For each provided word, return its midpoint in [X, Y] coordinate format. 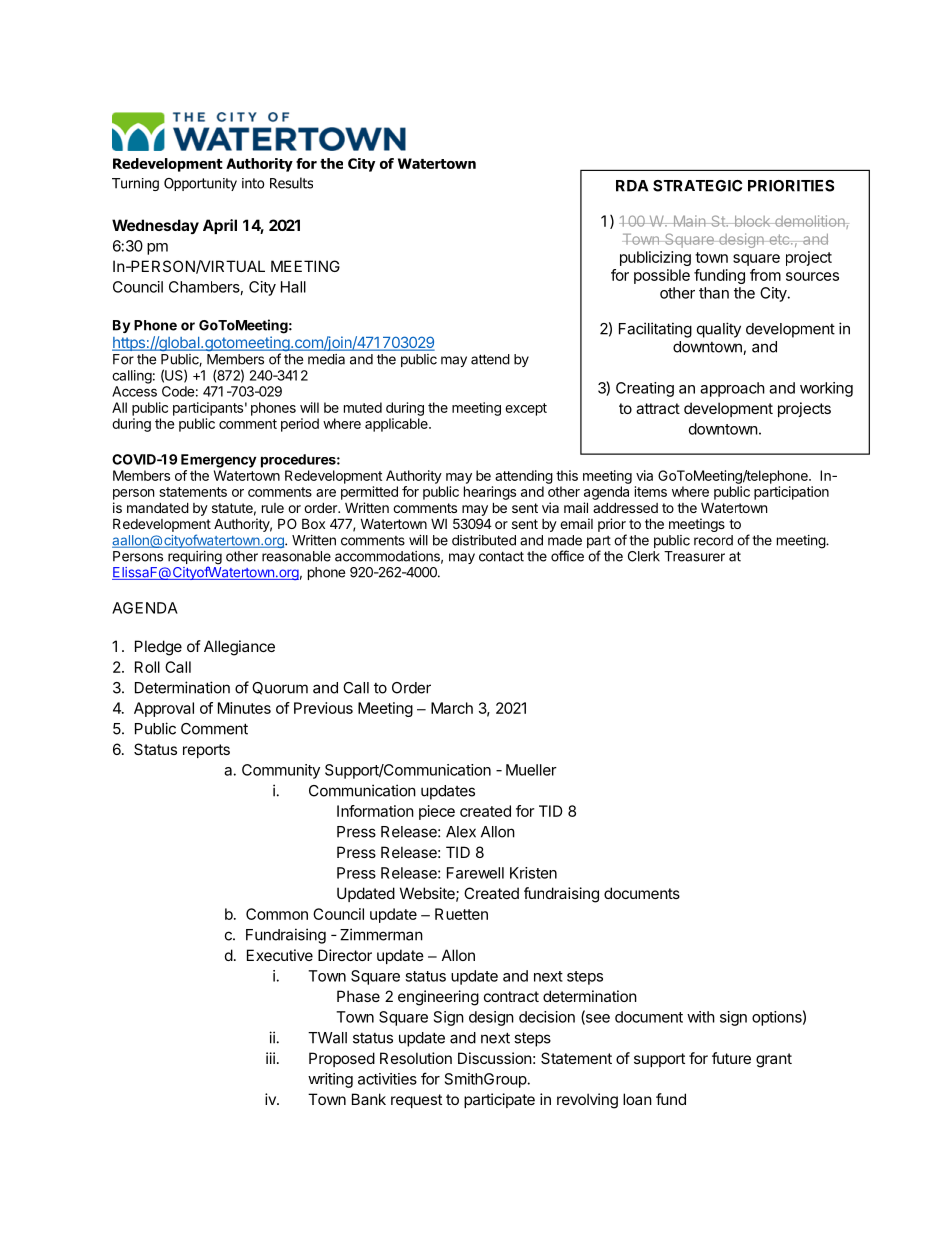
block [752, 221]
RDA [632, 186]
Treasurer [694, 556]
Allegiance [239, 648]
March [452, 708]
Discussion [495, 1058]
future [731, 1058]
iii [270, 1058]
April [220, 226]
